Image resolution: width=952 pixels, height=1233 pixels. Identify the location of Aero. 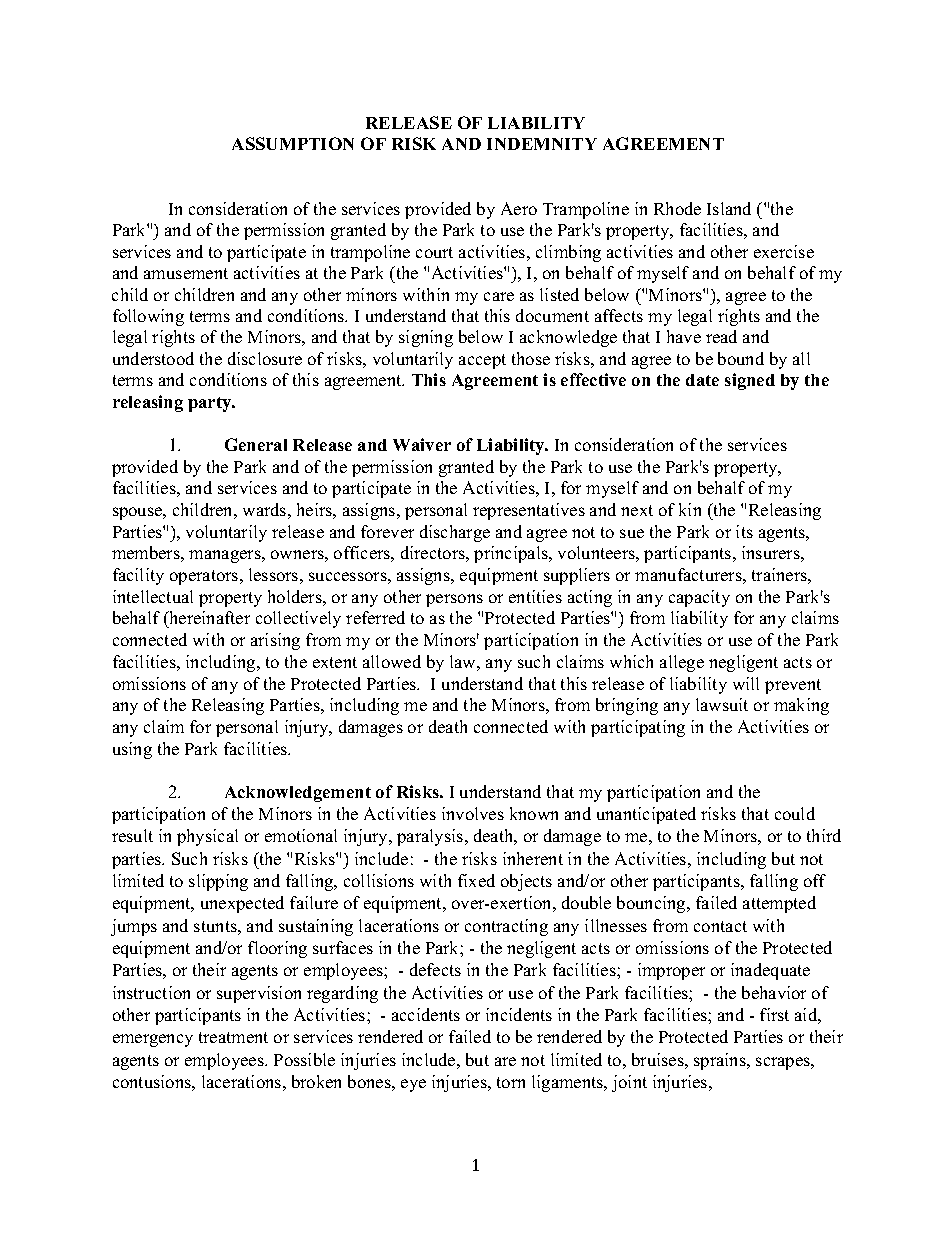
(519, 208).
